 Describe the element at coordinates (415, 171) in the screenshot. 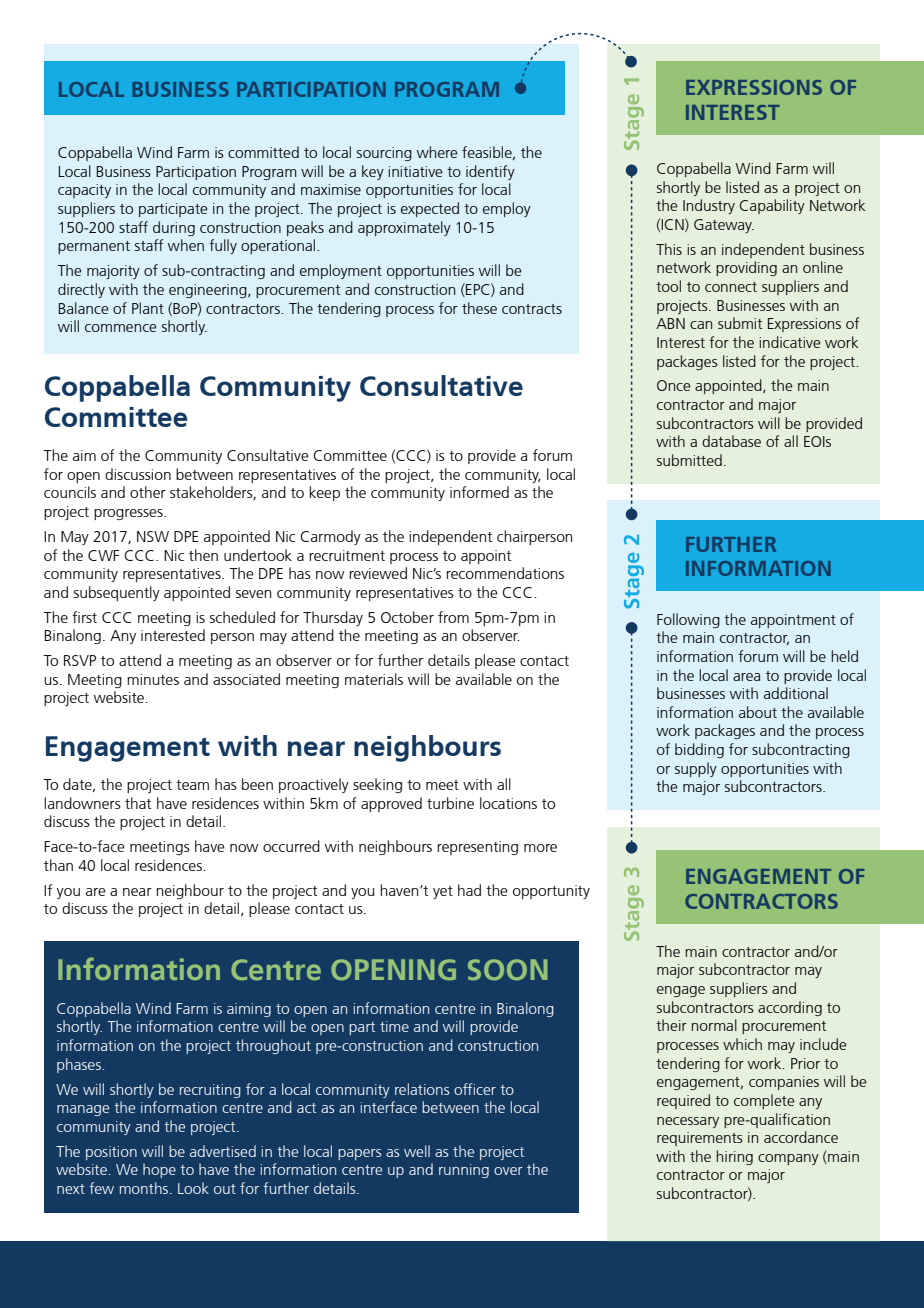

I see `initiative` at that location.
